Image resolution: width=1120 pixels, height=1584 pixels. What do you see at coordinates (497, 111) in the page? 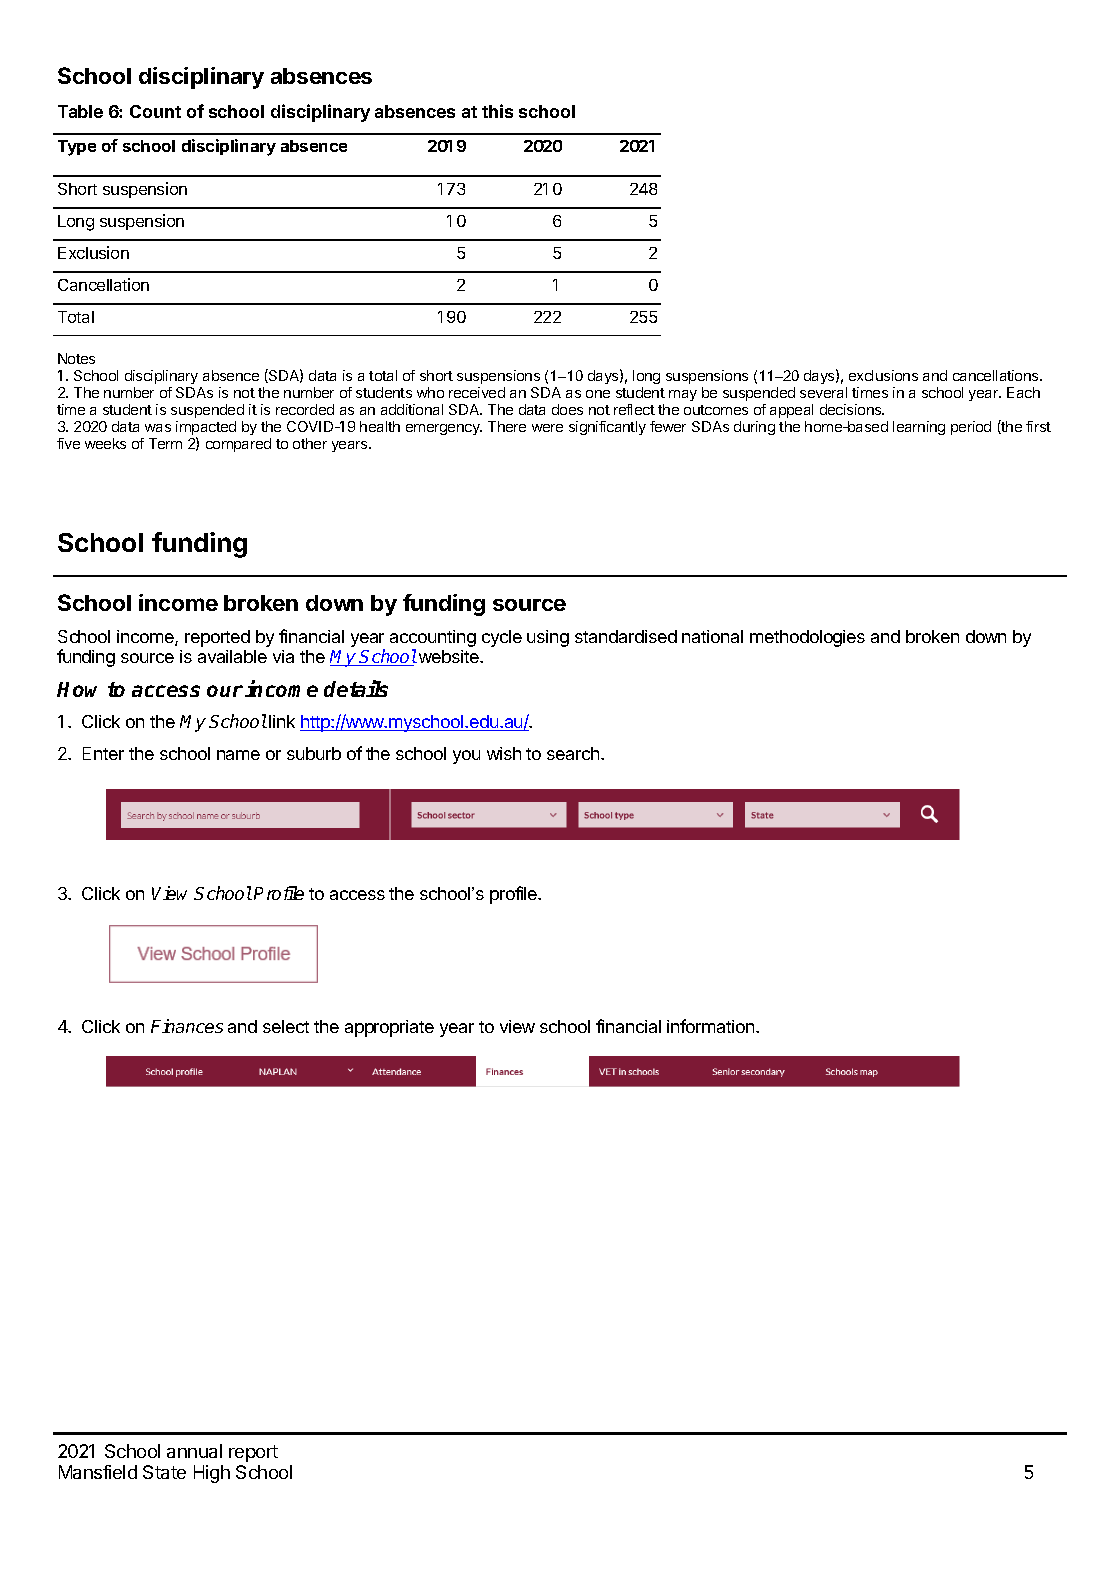
I see `this` at bounding box center [497, 111].
